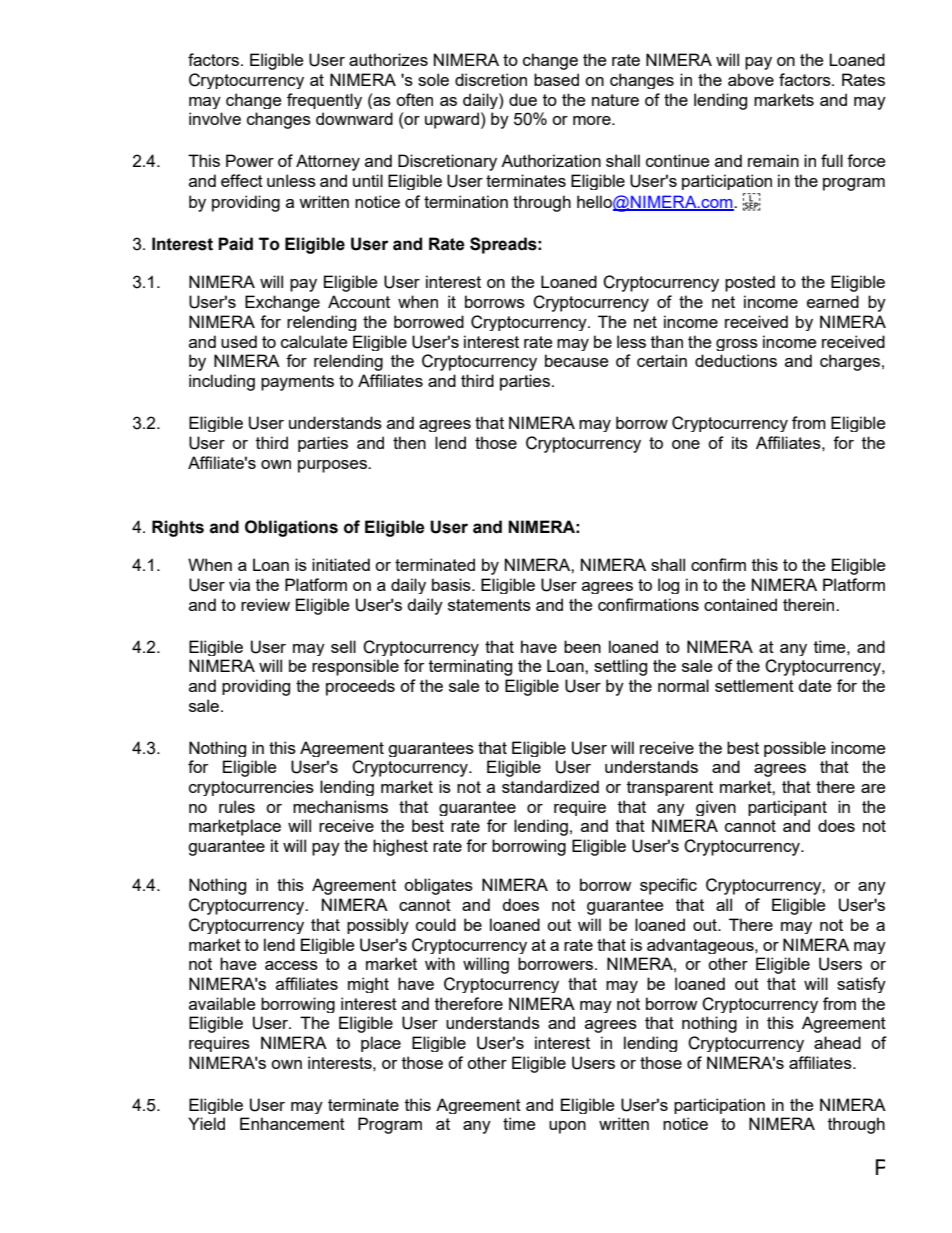 The width and height of the image is (952, 1233). I want to click on statements, so click(489, 605).
